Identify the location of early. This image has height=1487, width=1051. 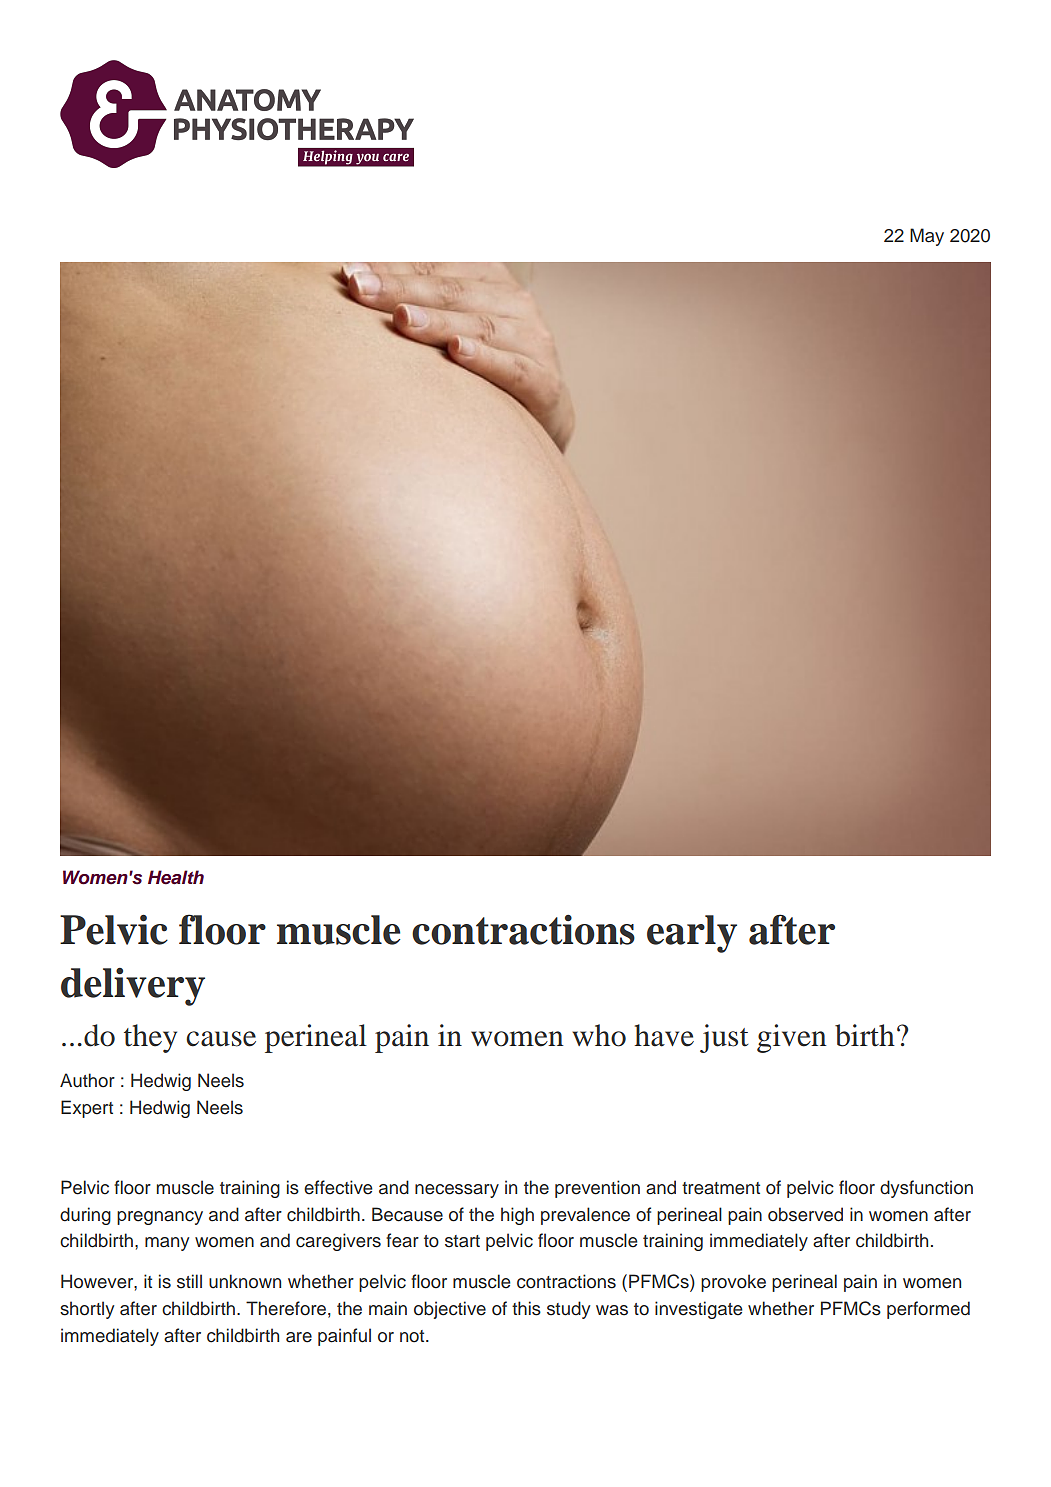
(692, 934).
